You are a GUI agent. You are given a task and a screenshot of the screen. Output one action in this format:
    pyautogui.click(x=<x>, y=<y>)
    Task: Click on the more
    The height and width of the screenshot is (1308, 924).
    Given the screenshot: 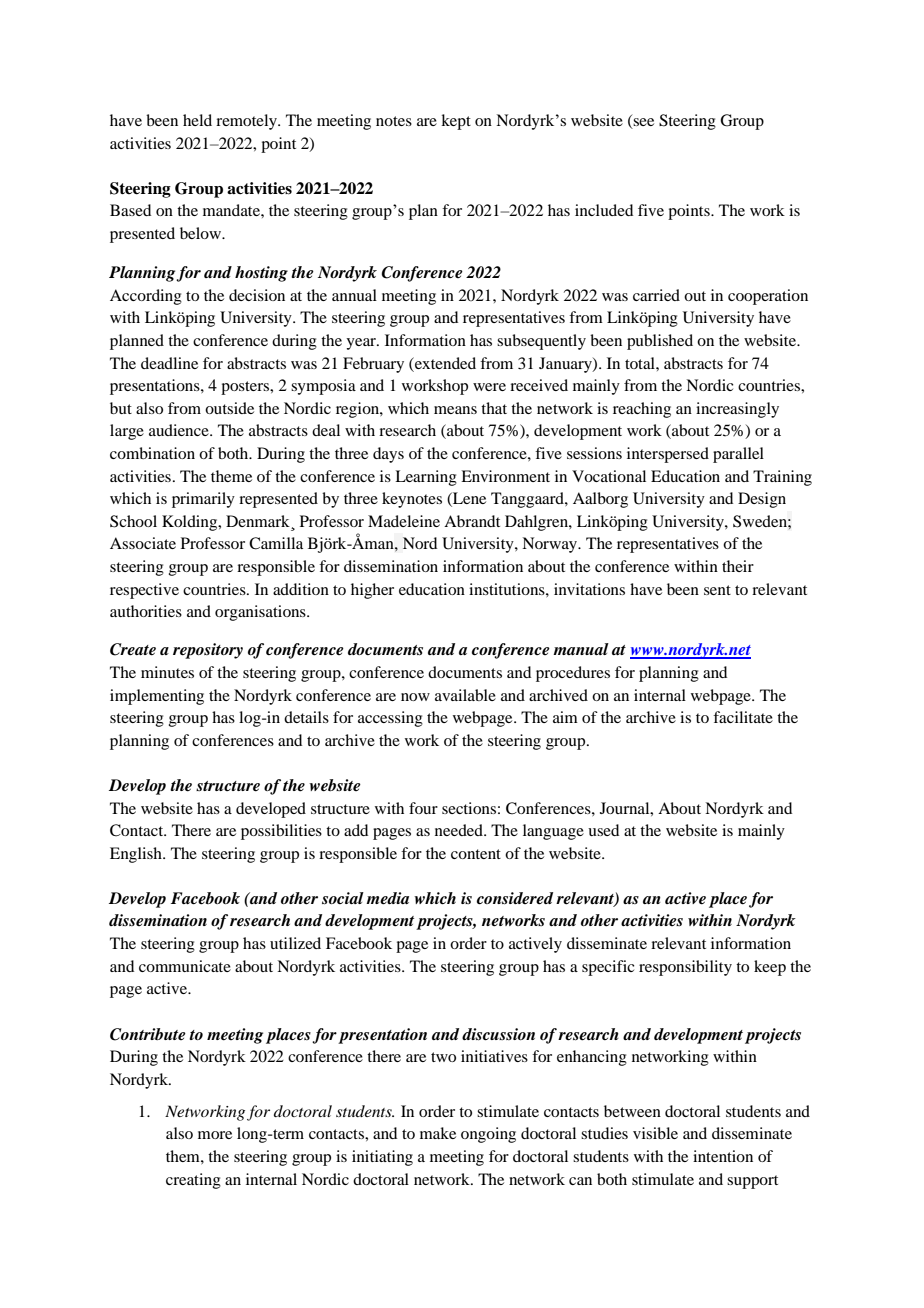 What is the action you would take?
    pyautogui.click(x=215, y=1135)
